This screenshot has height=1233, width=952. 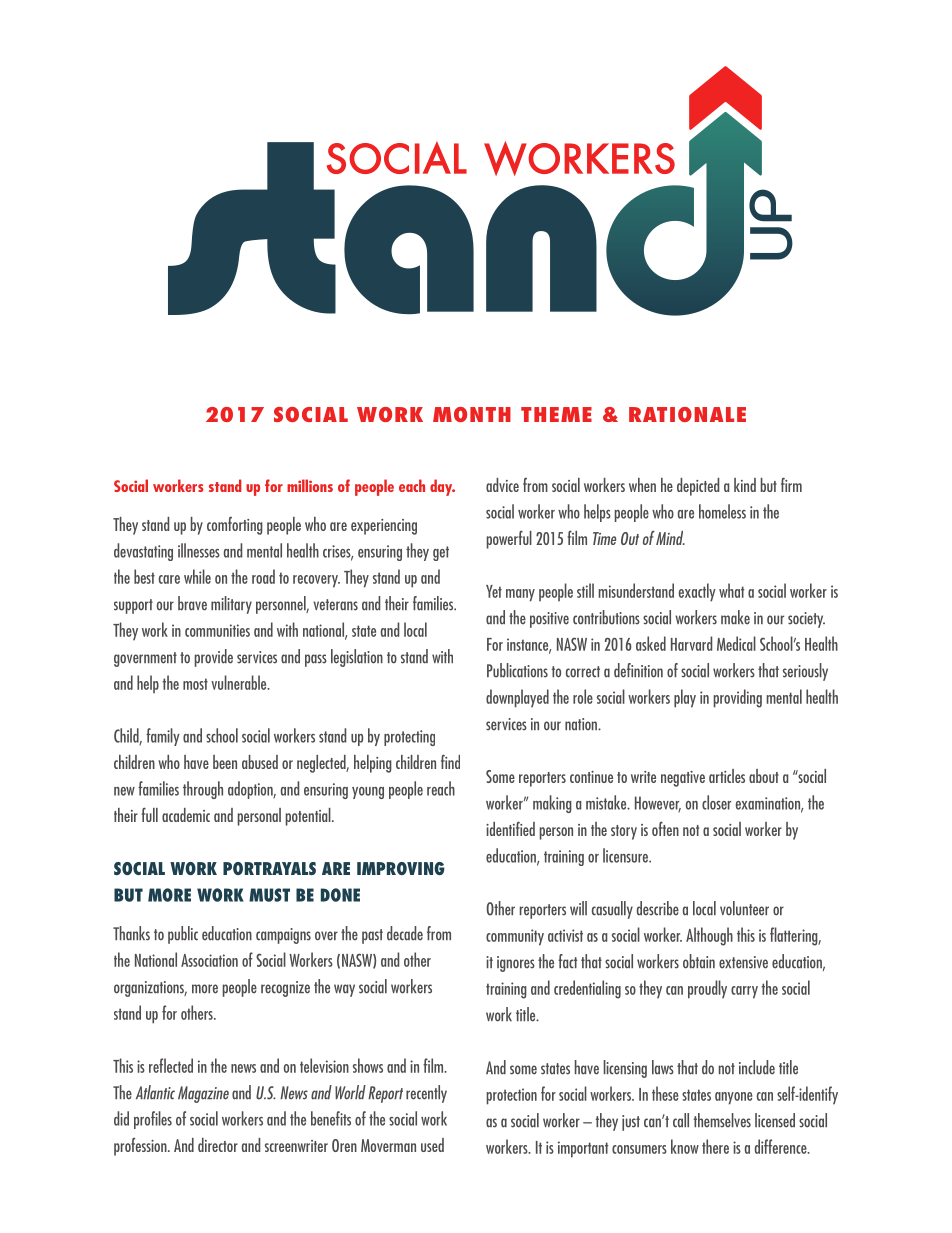 I want to click on articles, so click(x=727, y=776).
